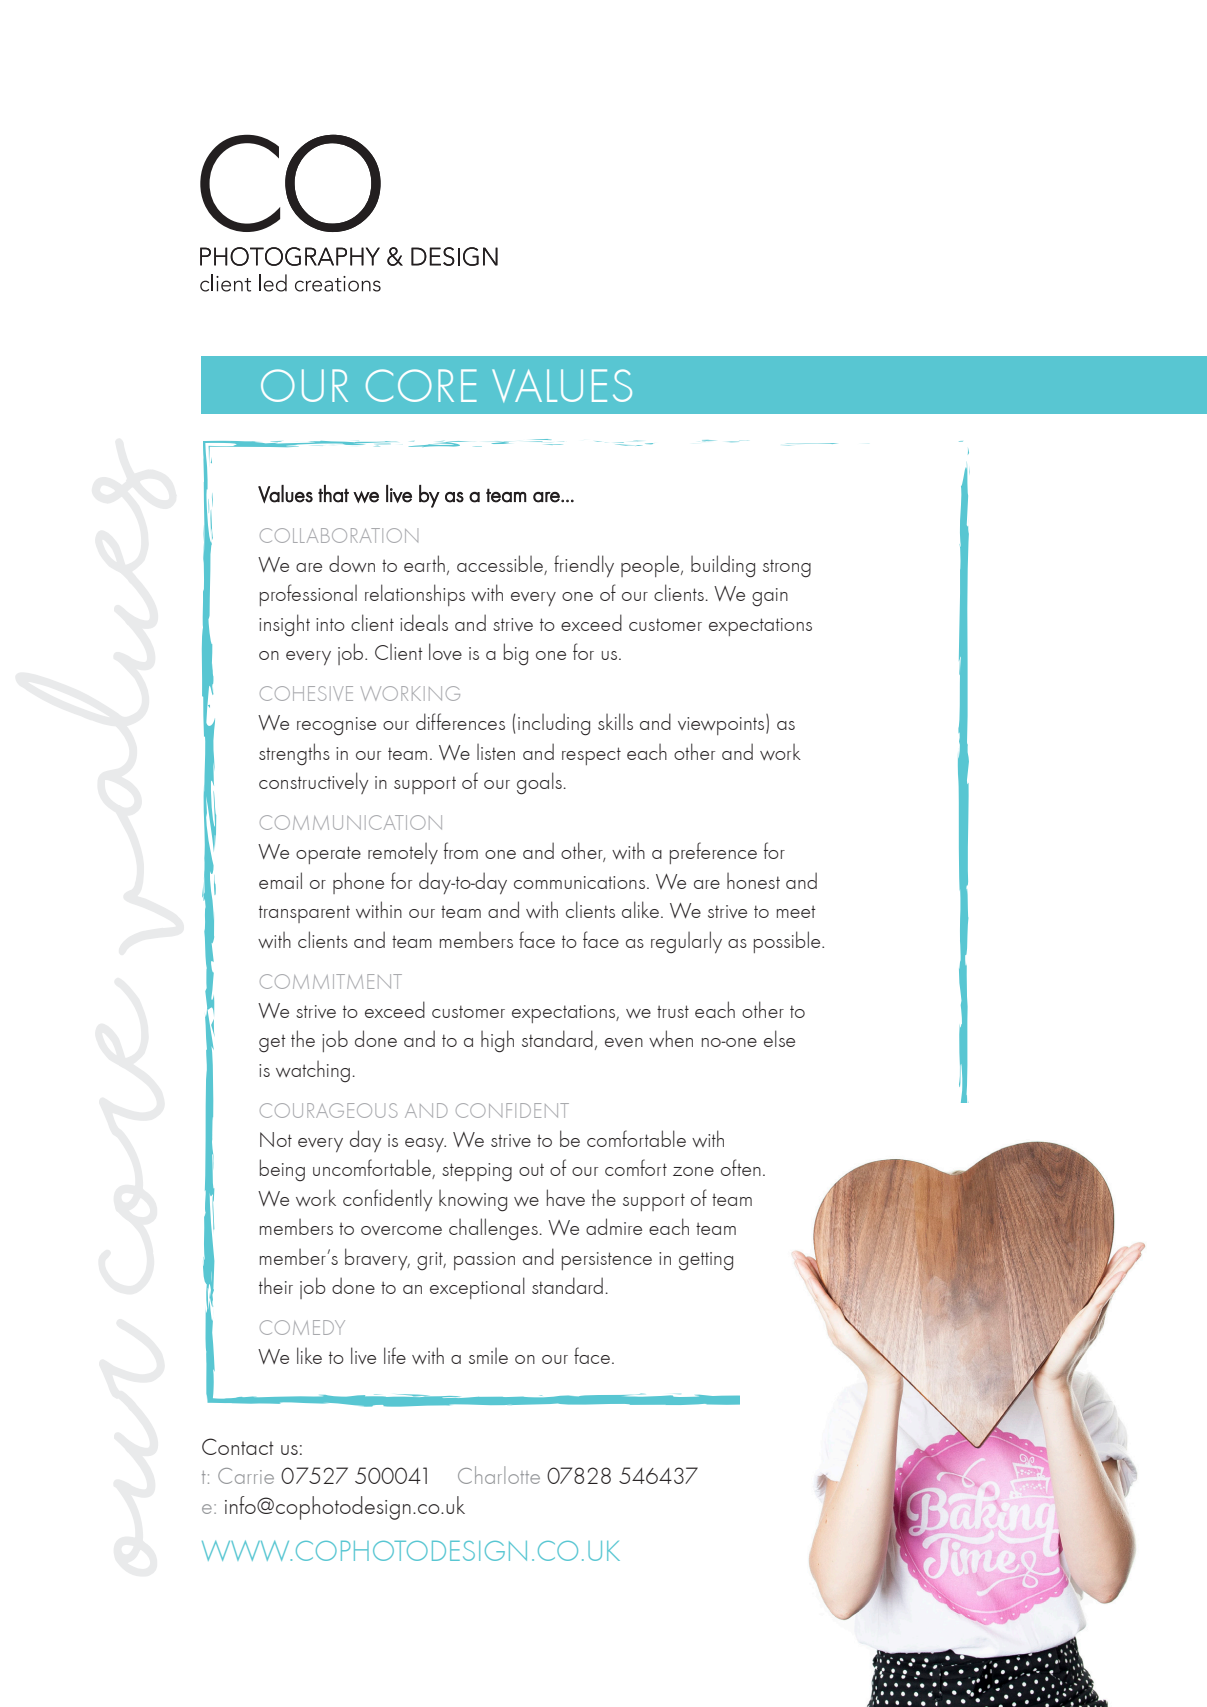 The height and width of the page is (1707, 1207). What do you see at coordinates (779, 1038) in the page?
I see `else` at bounding box center [779, 1038].
